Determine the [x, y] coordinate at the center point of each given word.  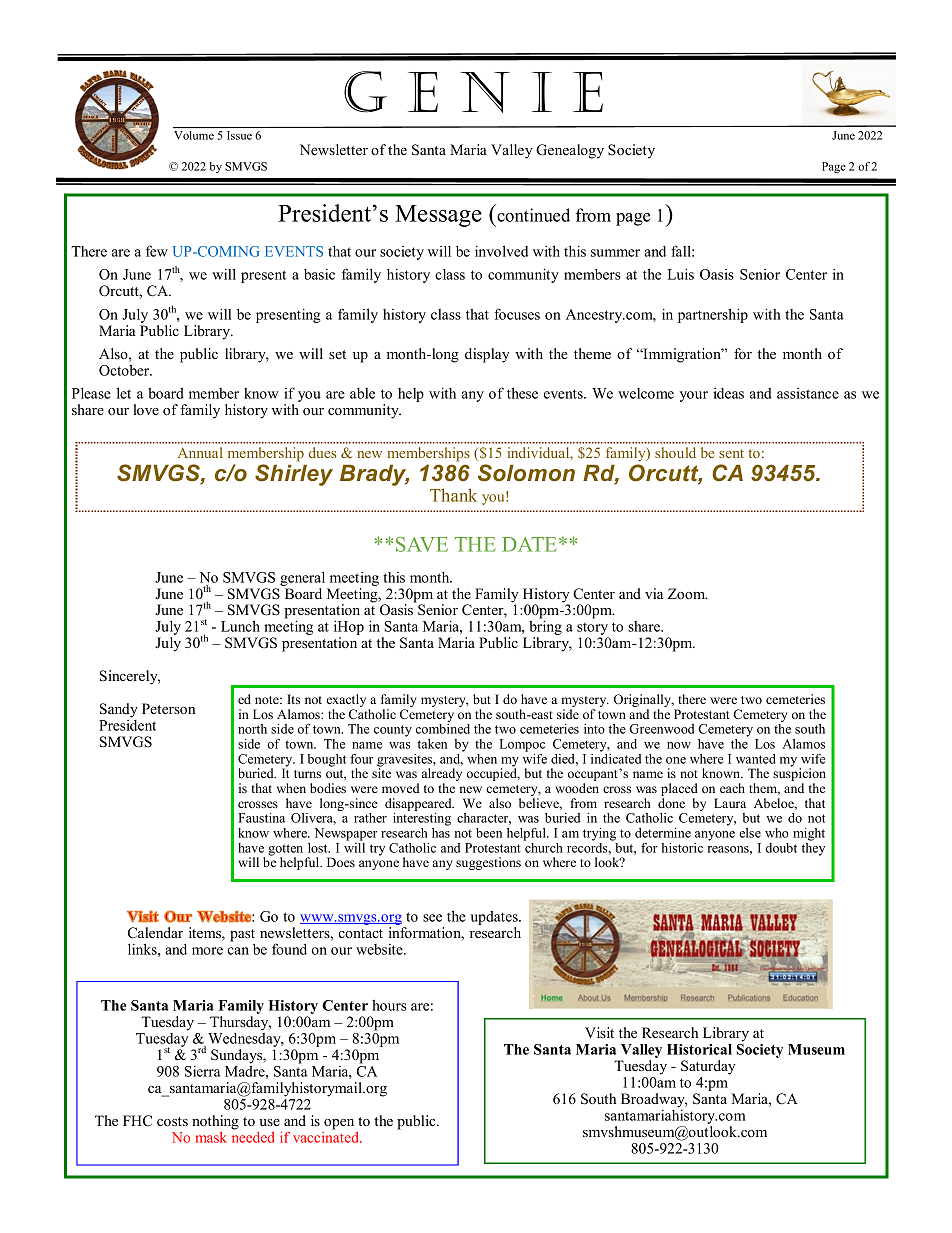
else [750, 833]
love [146, 409]
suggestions [488, 863]
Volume [194, 135]
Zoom [688, 593]
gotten [285, 851]
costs [172, 1121]
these [522, 393]
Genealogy [570, 151]
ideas [728, 393]
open [339, 1124]
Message [438, 216]
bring [545, 628]
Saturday [708, 1067]
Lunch [240, 626]
